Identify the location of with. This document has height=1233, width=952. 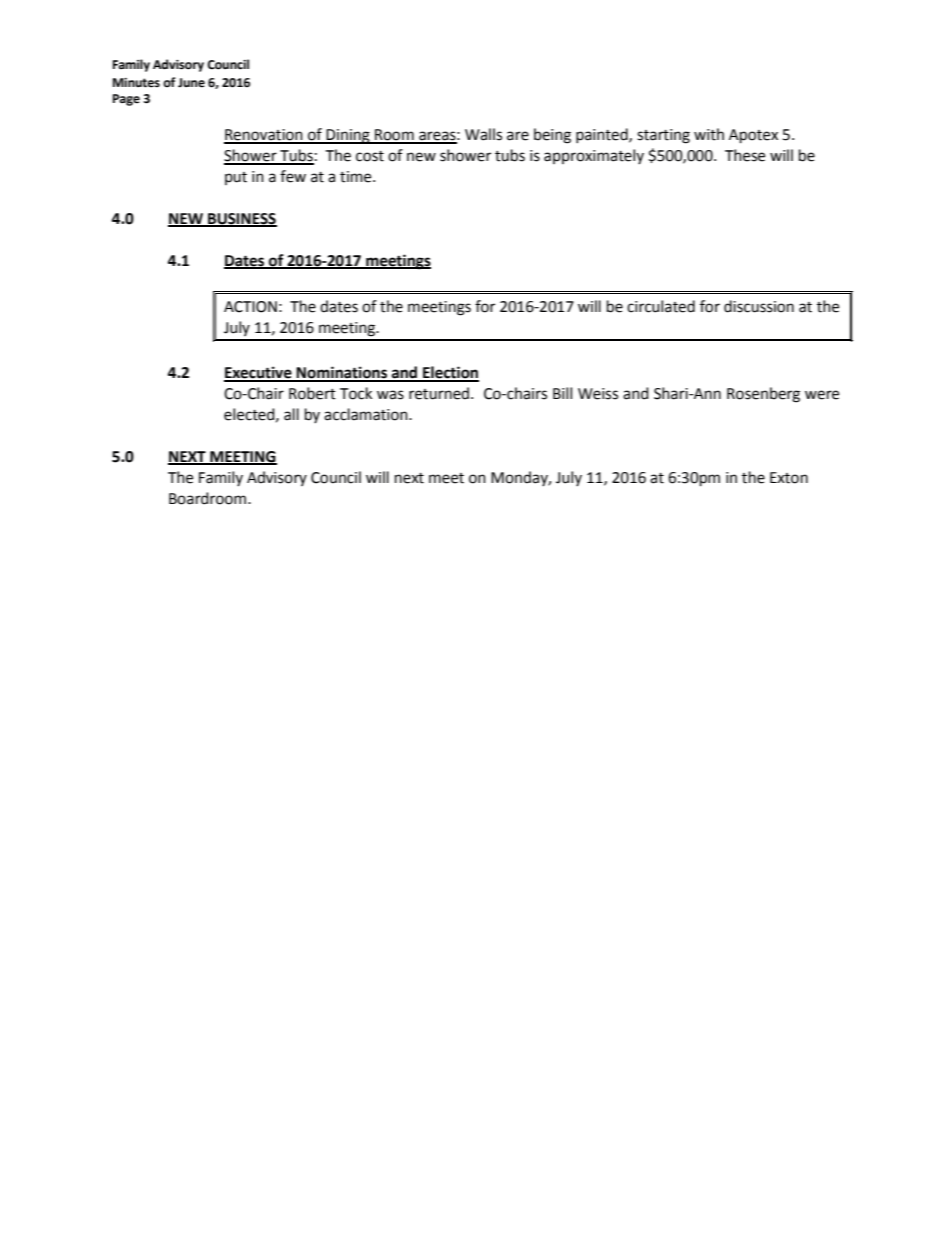
(709, 134).
